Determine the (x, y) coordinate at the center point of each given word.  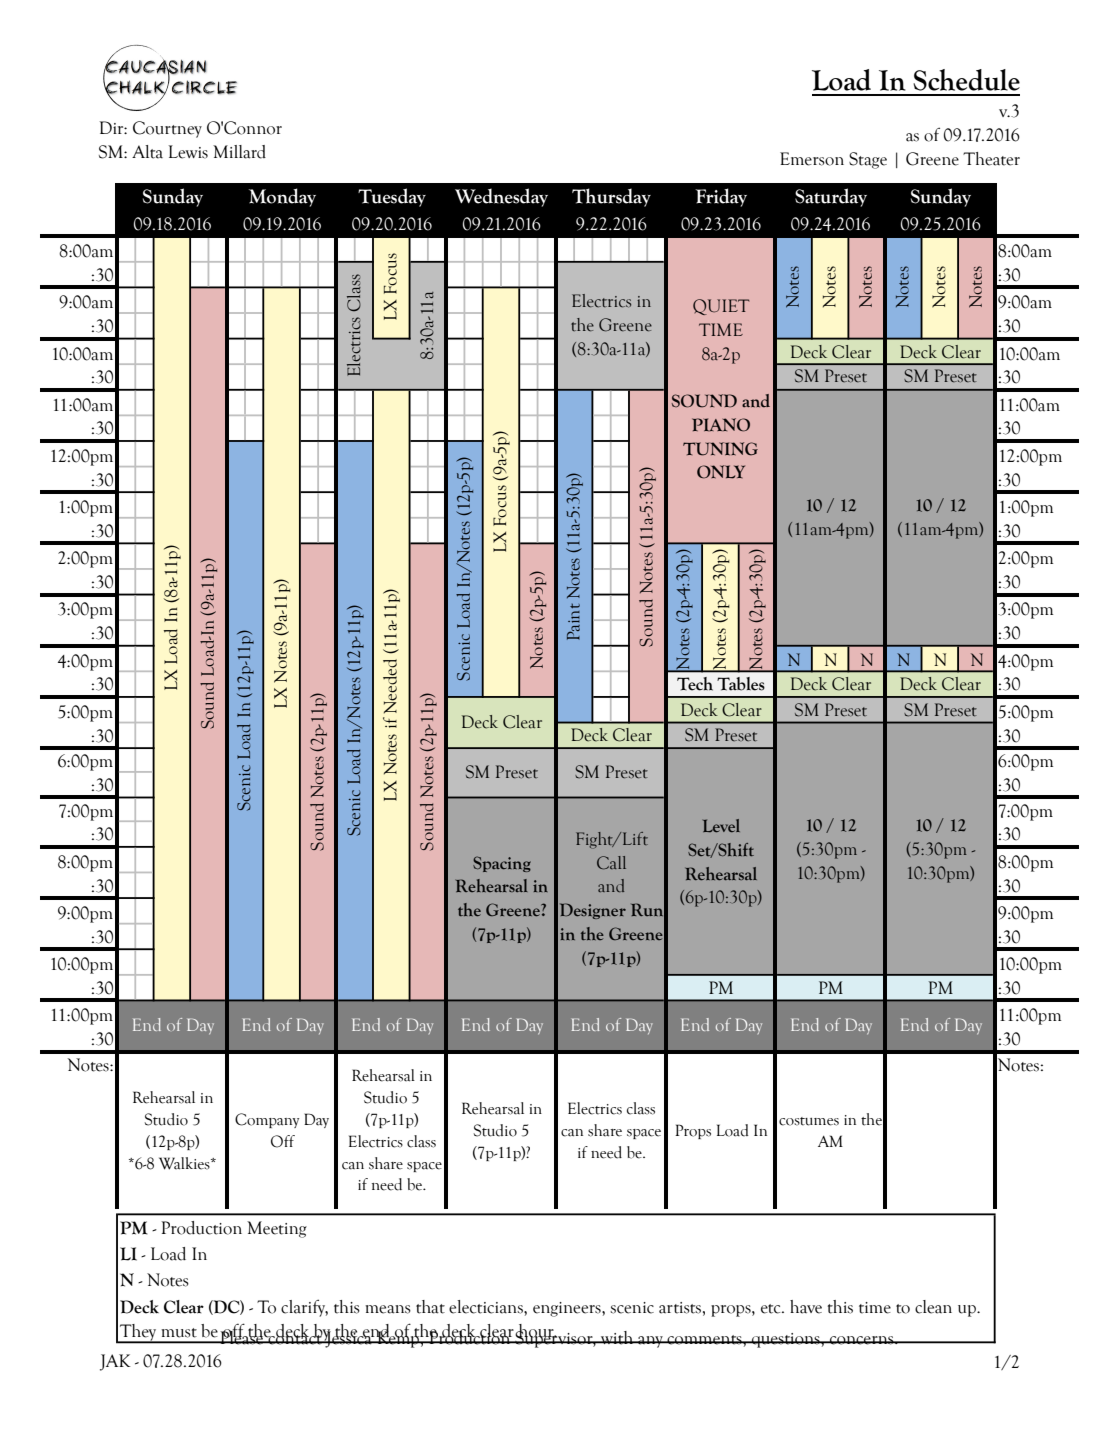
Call (611, 863)
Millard (239, 152)
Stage (868, 160)
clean (933, 1307)
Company (267, 1120)
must (179, 1333)
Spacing (502, 864)
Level (721, 825)
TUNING (720, 449)
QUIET (721, 307)
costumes (809, 1121)
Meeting (277, 1229)
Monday (282, 197)
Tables (741, 684)
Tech (695, 684)
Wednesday (501, 197)
